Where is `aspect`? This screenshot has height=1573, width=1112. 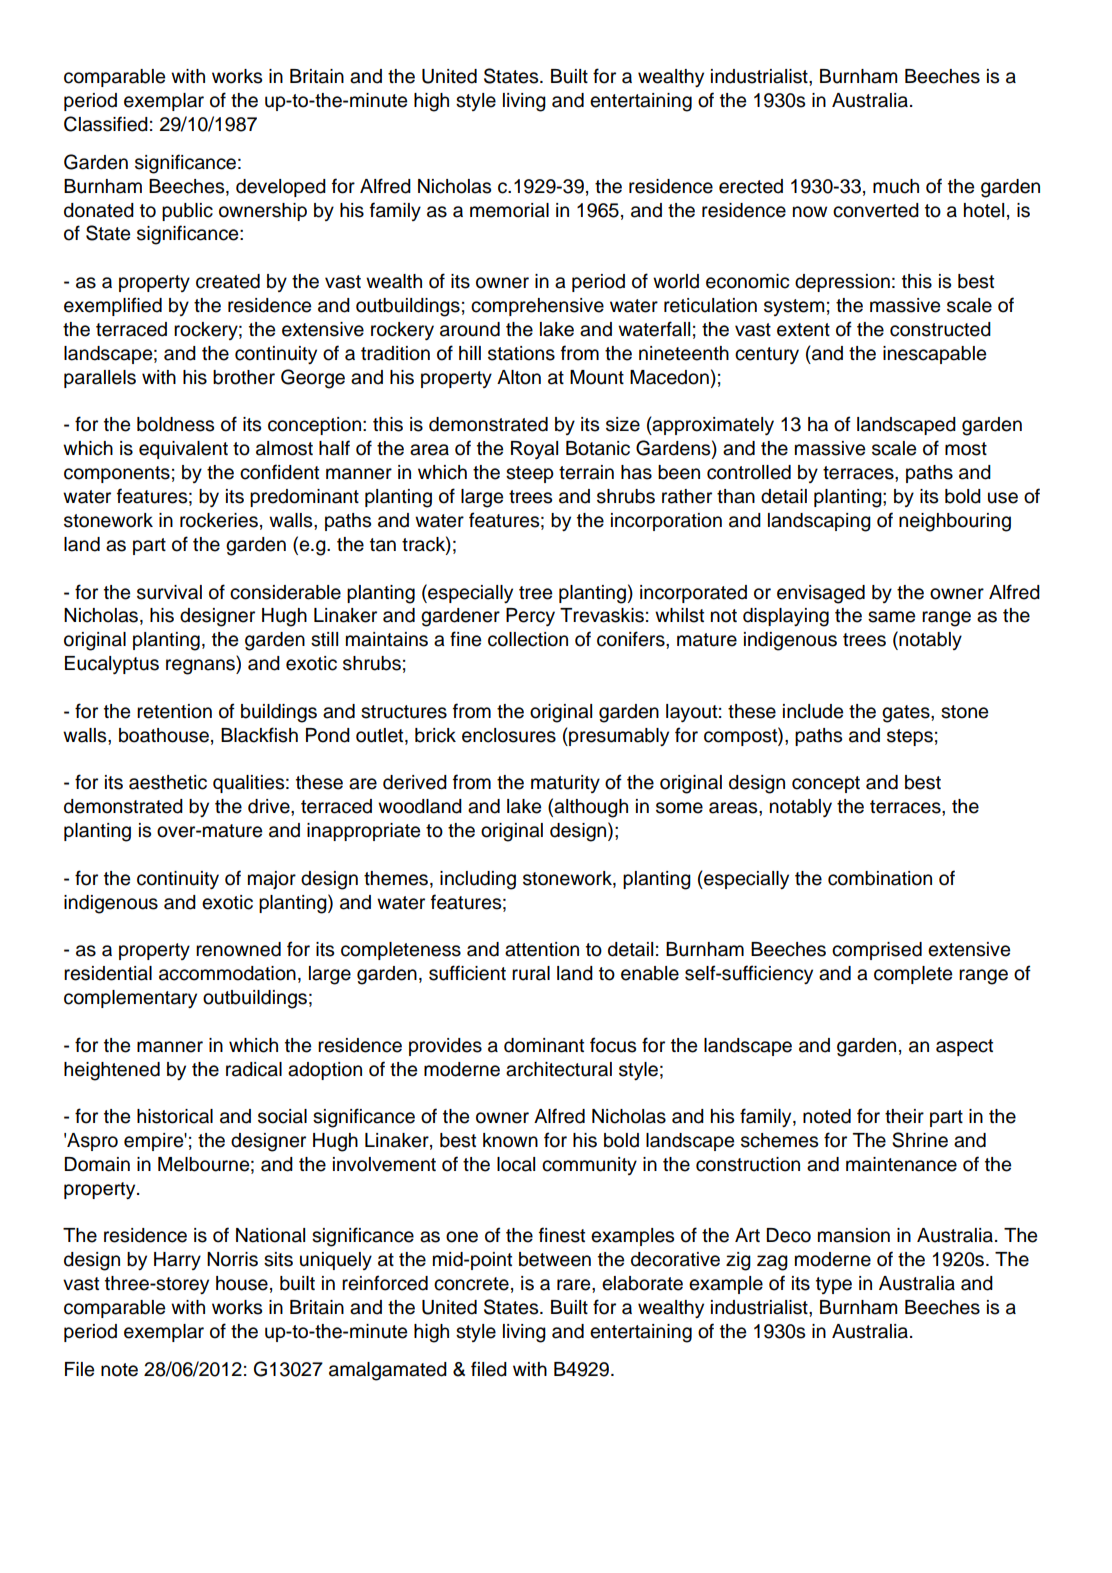
aspect is located at coordinates (964, 1047).
